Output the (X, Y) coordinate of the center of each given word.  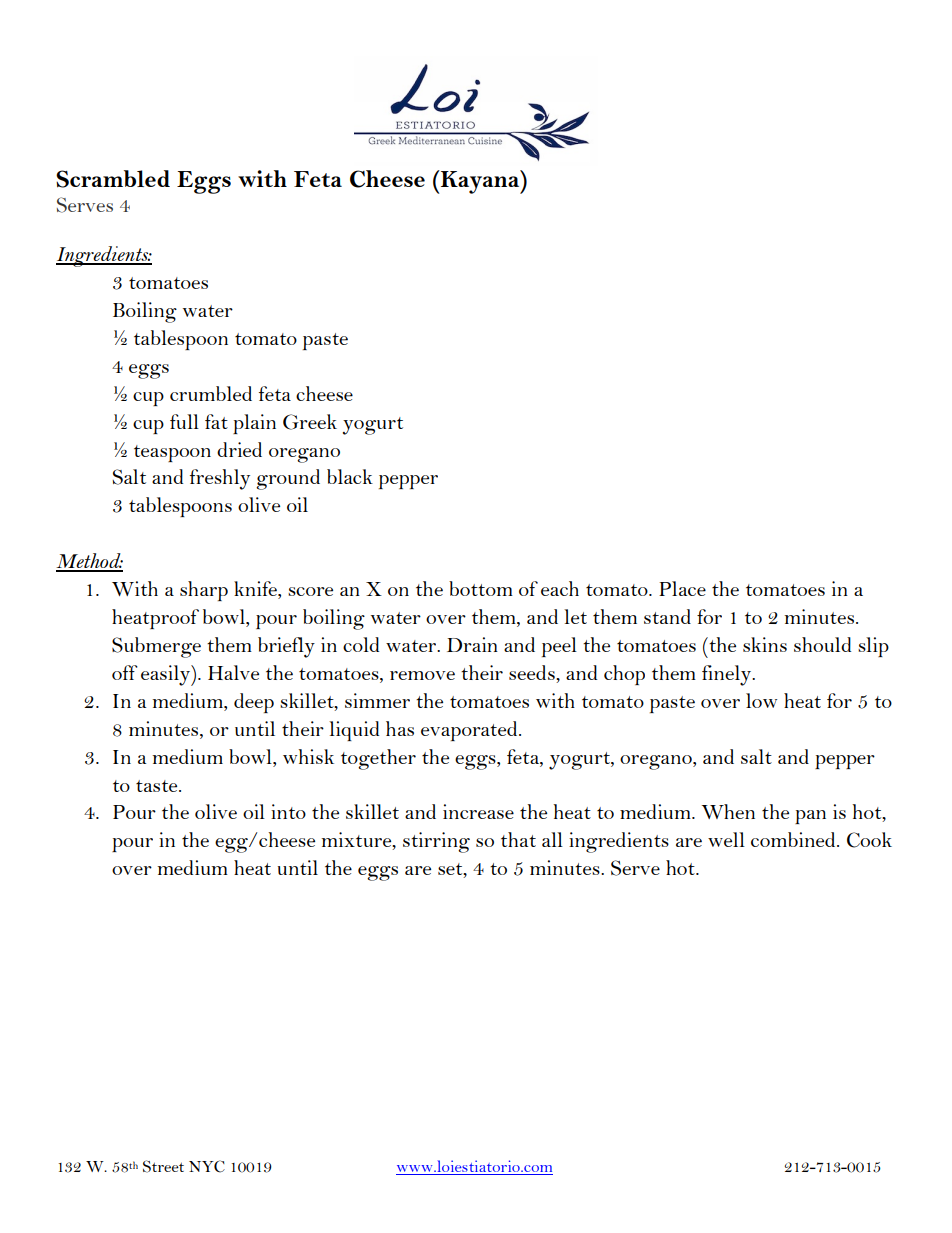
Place (682, 588)
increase (478, 811)
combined (794, 839)
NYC (207, 1166)
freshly (220, 479)
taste (158, 786)
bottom (481, 588)
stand (667, 616)
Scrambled (113, 179)
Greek (310, 422)
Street (163, 1166)
